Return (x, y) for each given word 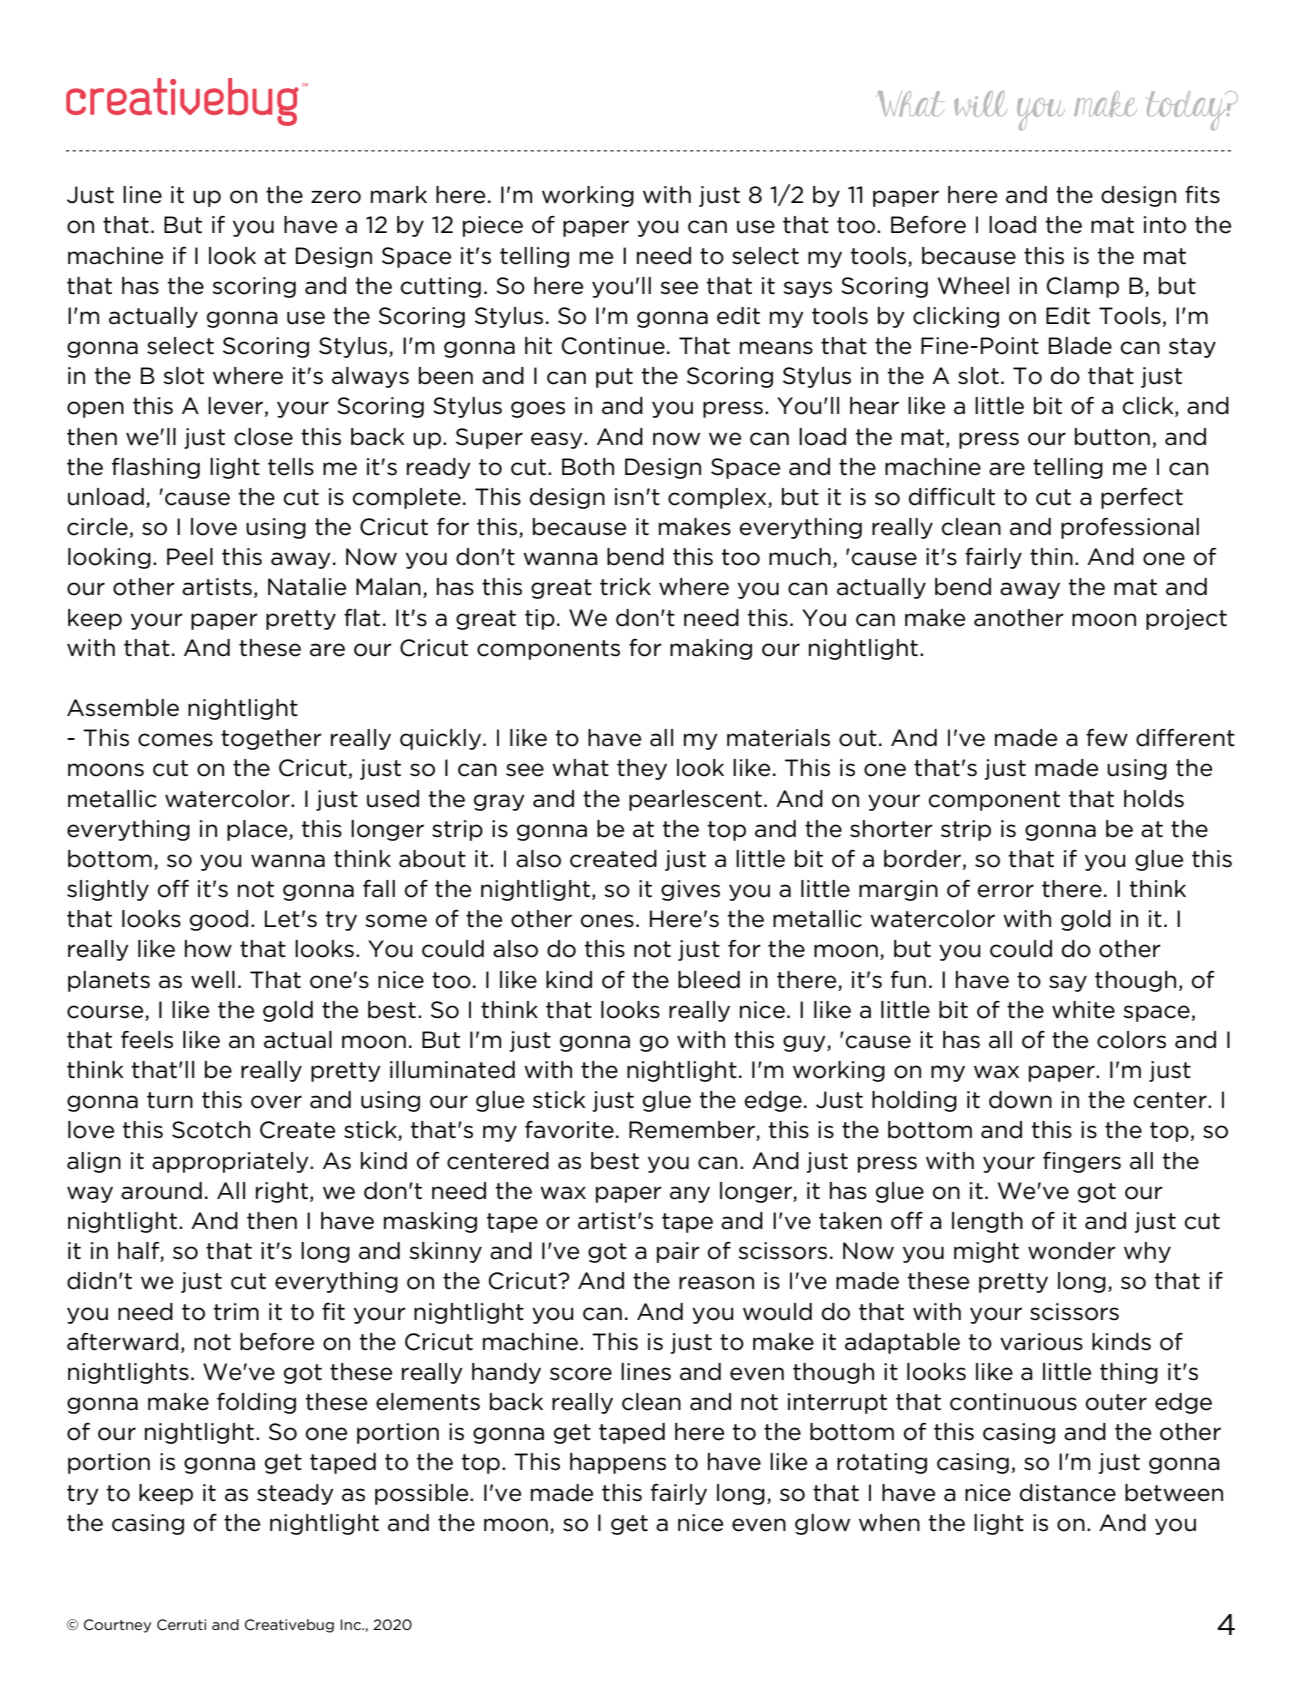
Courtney (117, 1626)
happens (618, 1463)
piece (493, 226)
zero (336, 197)
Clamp (1083, 287)
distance (1068, 1493)
